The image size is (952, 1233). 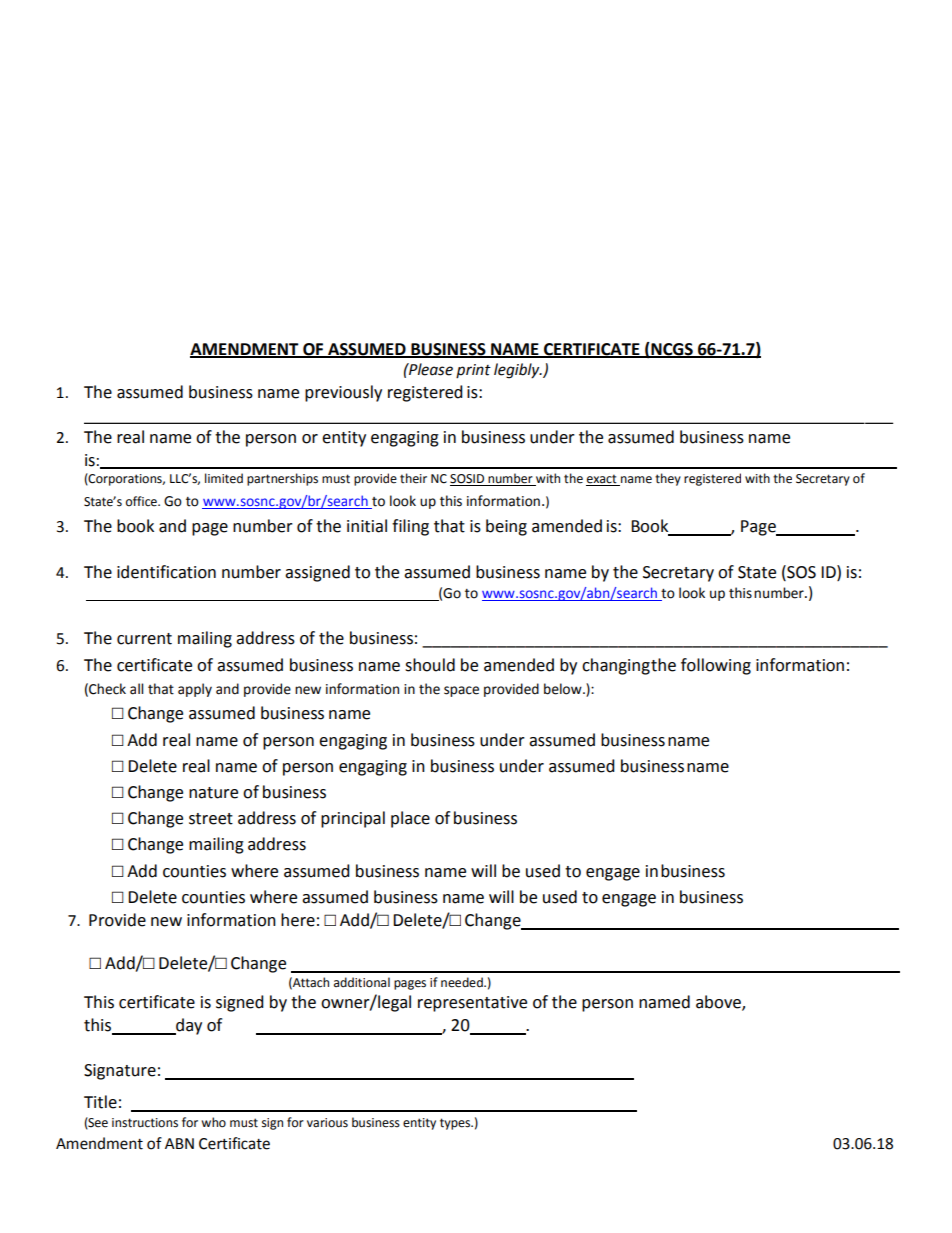 What do you see at coordinates (410, 819) in the screenshot?
I see `place` at bounding box center [410, 819].
